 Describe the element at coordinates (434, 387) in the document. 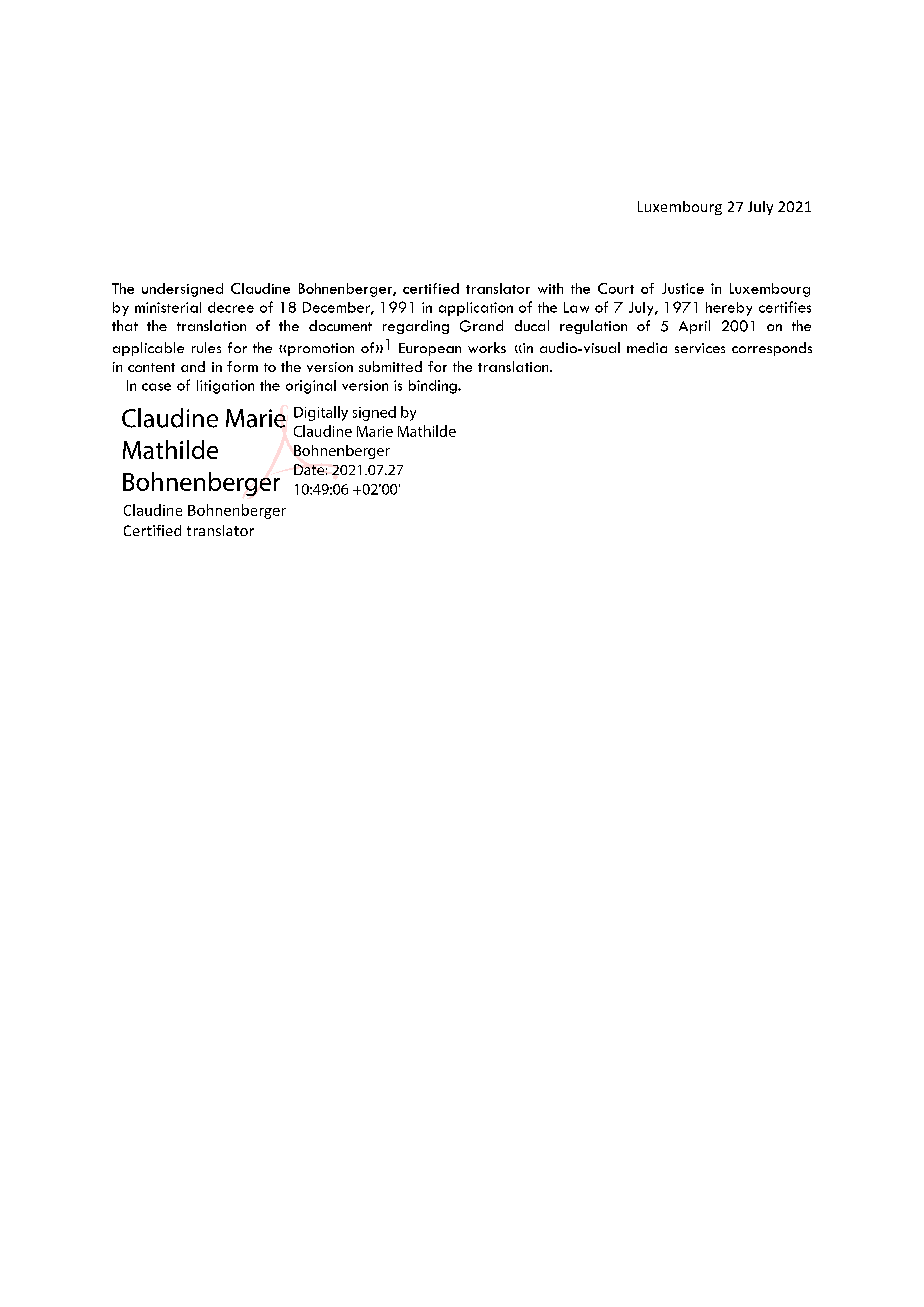

I see `binding` at that location.
